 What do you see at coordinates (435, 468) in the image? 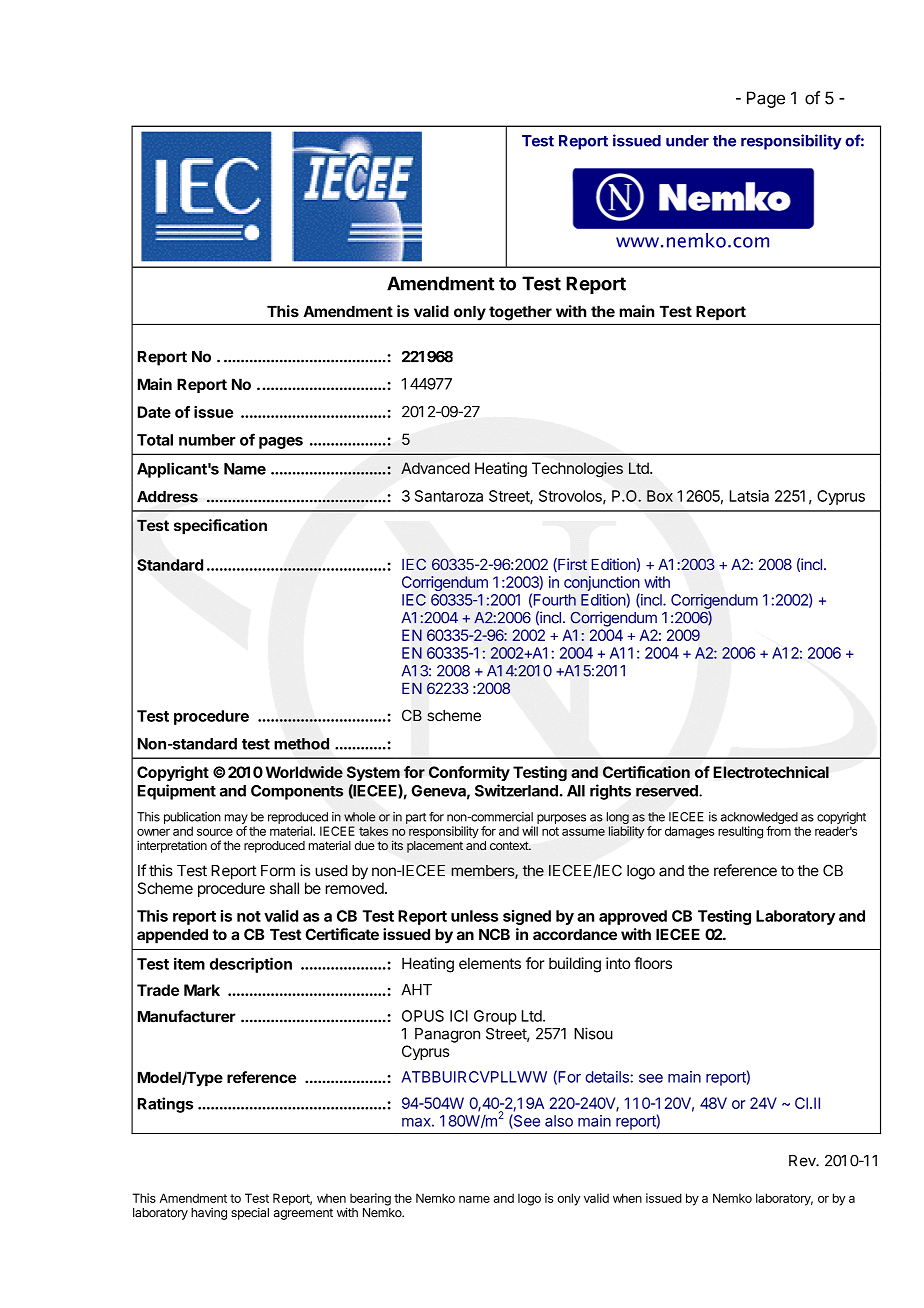
I see `Advanced` at bounding box center [435, 468].
